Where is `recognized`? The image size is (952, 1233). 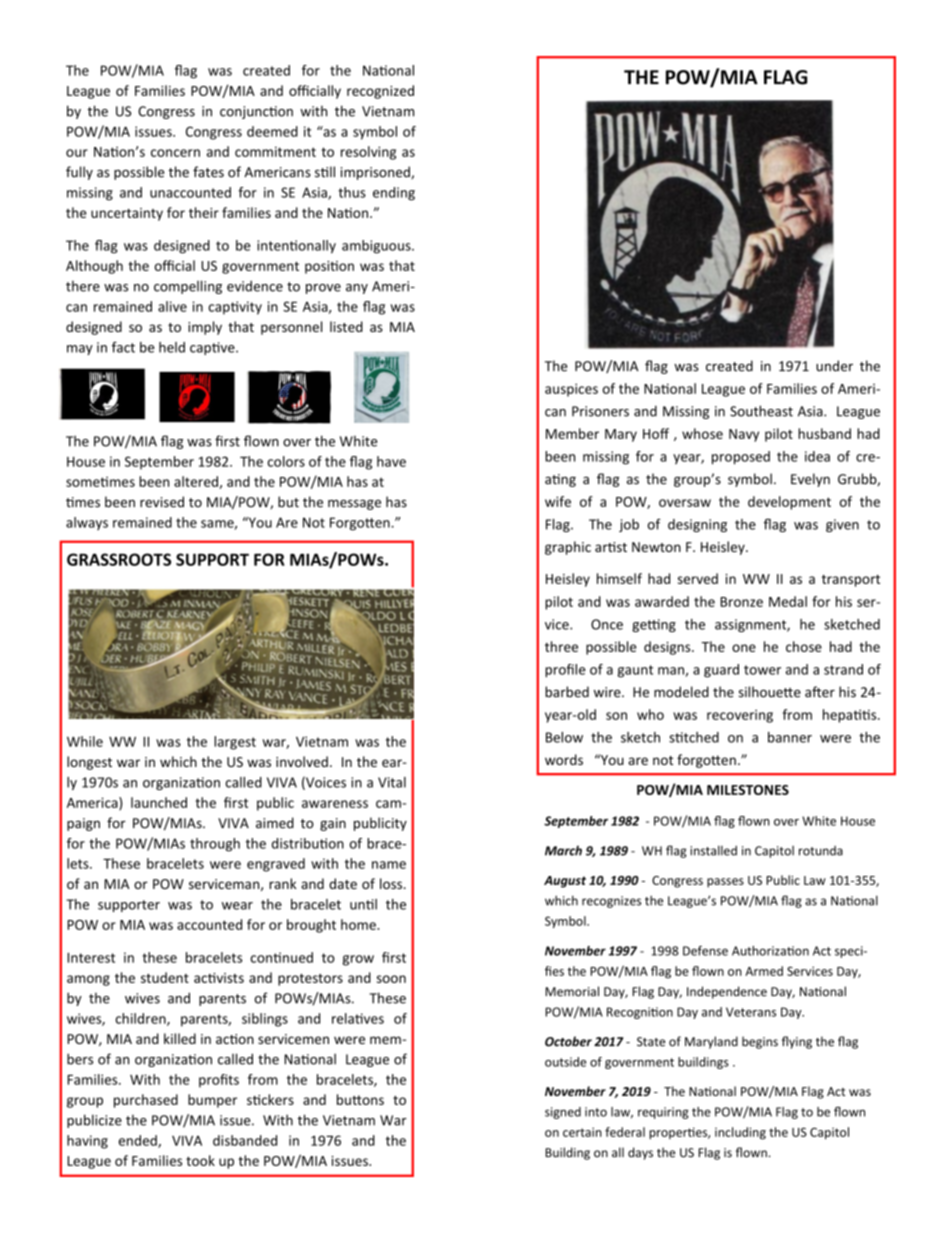 recognized is located at coordinates (380, 92).
